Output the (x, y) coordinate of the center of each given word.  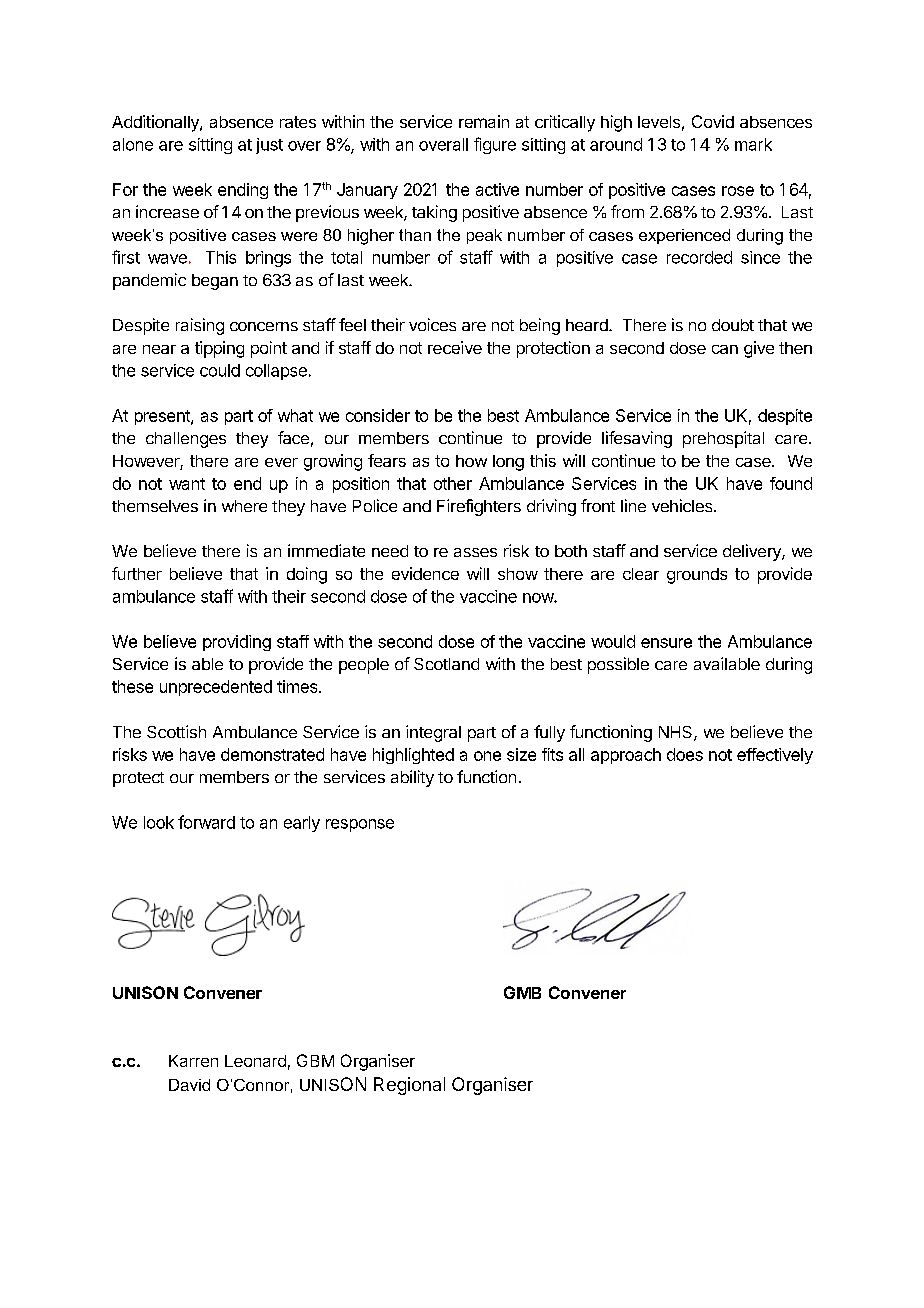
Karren (193, 1061)
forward (206, 822)
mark (753, 144)
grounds (697, 576)
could (220, 370)
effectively (775, 756)
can (725, 349)
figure (495, 145)
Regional (409, 1086)
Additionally (156, 123)
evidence (425, 573)
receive (455, 347)
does (685, 754)
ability (412, 778)
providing (237, 643)
